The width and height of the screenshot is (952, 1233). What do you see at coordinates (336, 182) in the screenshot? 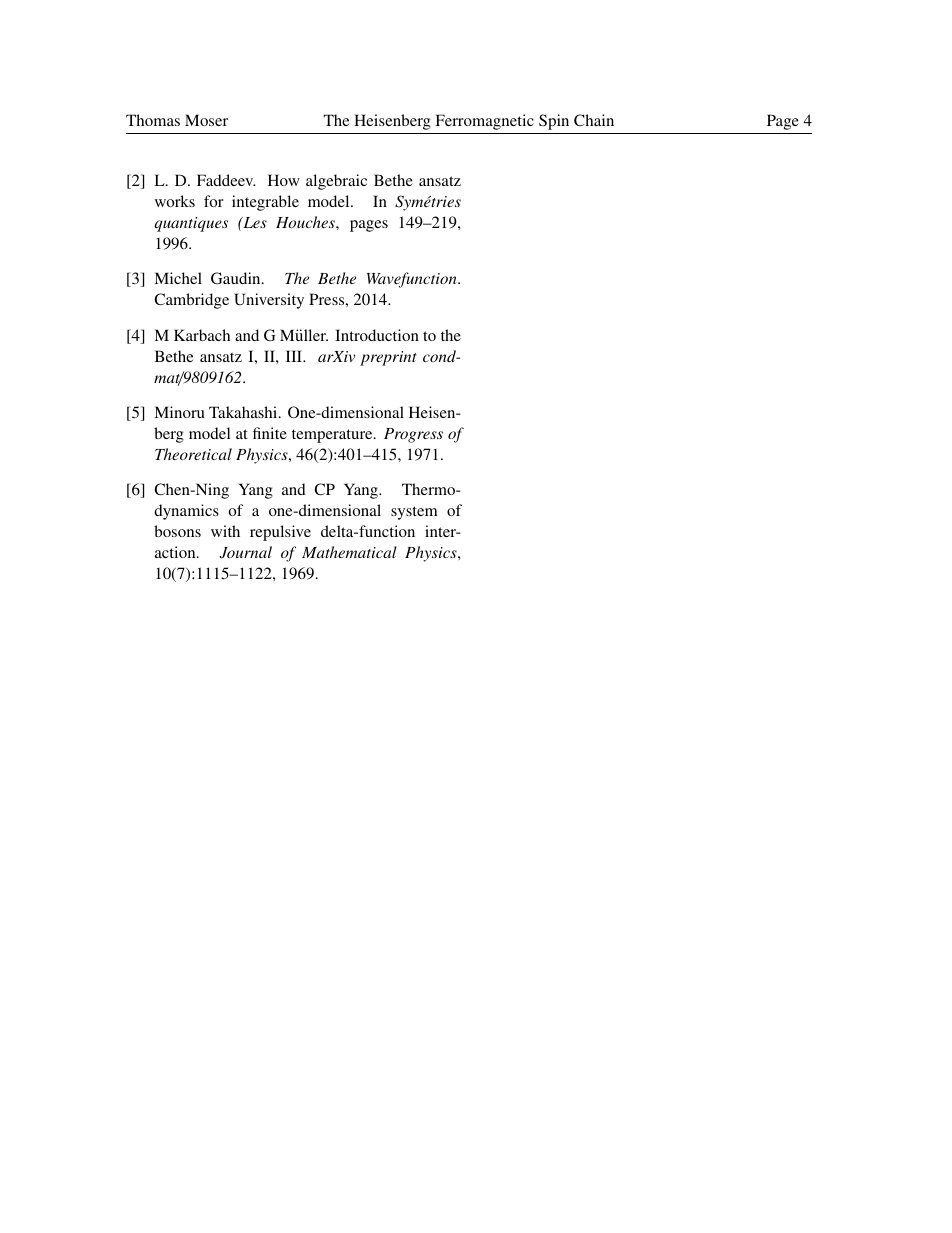
I see `algebraic` at bounding box center [336, 182].
